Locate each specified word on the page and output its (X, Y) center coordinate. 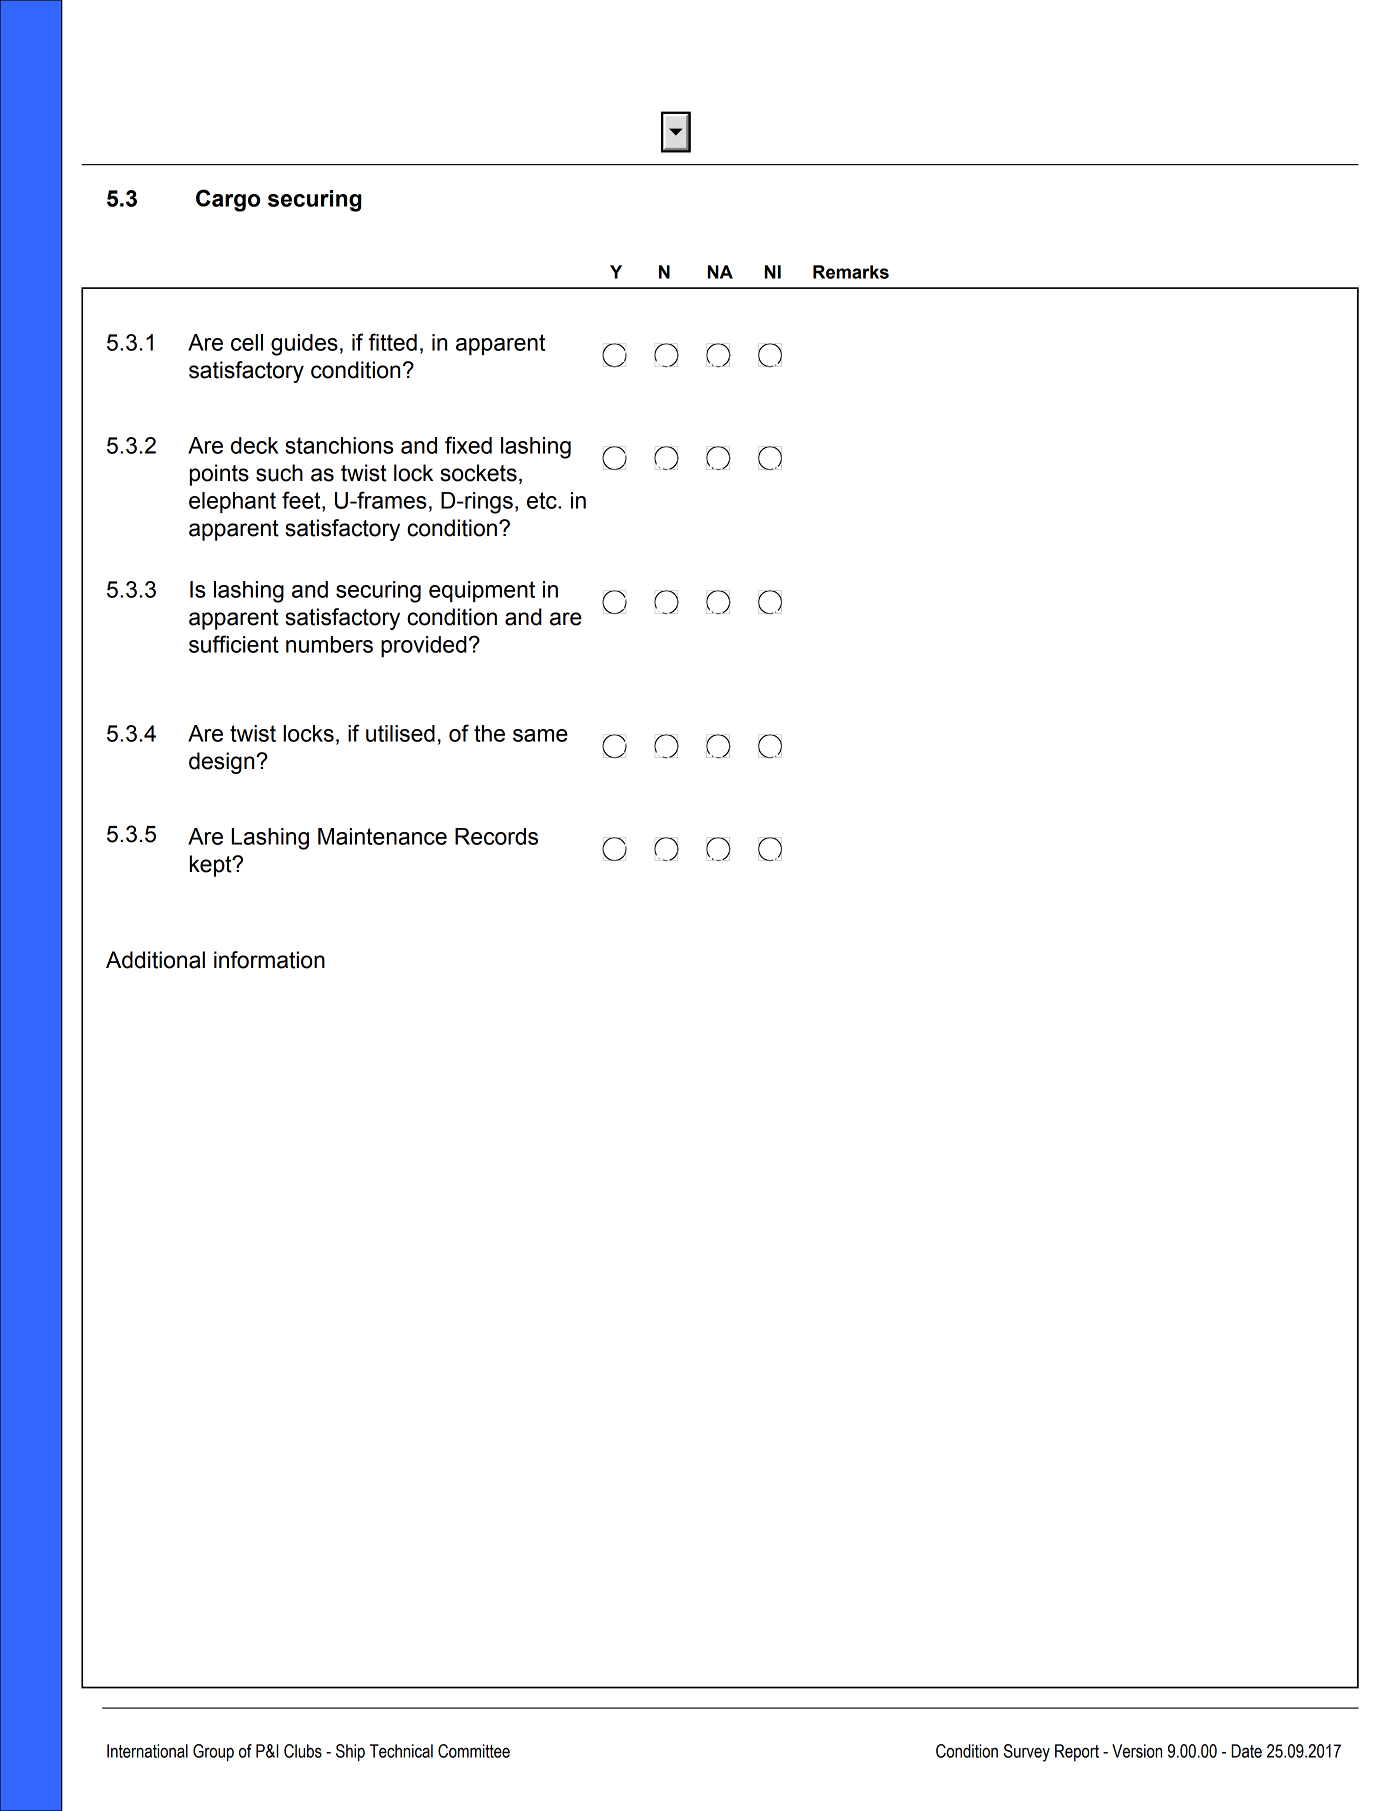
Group (213, 1753)
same (540, 735)
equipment (482, 591)
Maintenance (382, 836)
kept (212, 866)
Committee (474, 1751)
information (269, 960)
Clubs (303, 1751)
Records (496, 836)
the (489, 733)
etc (543, 500)
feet (302, 500)
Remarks (851, 272)
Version (1137, 1751)
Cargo (228, 200)
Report (1077, 1753)
